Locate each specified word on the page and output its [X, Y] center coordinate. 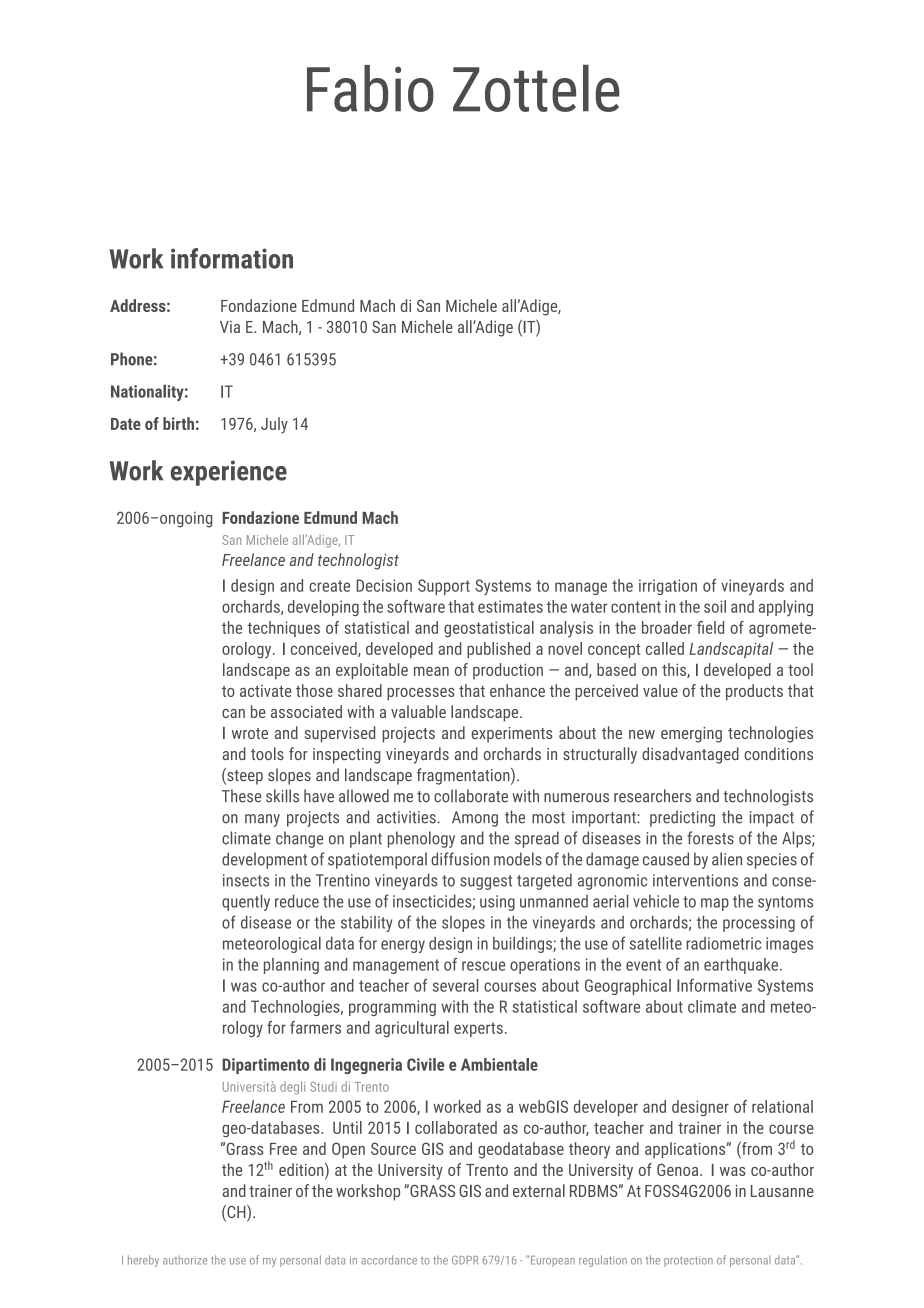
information [232, 258]
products [754, 692]
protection [688, 1261]
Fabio [370, 88]
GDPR [465, 1260]
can [233, 713]
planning [291, 966]
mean [431, 671]
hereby [143, 1261]
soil [715, 606]
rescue [483, 966]
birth [178, 423]
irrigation [668, 587]
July [274, 425]
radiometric [723, 943]
